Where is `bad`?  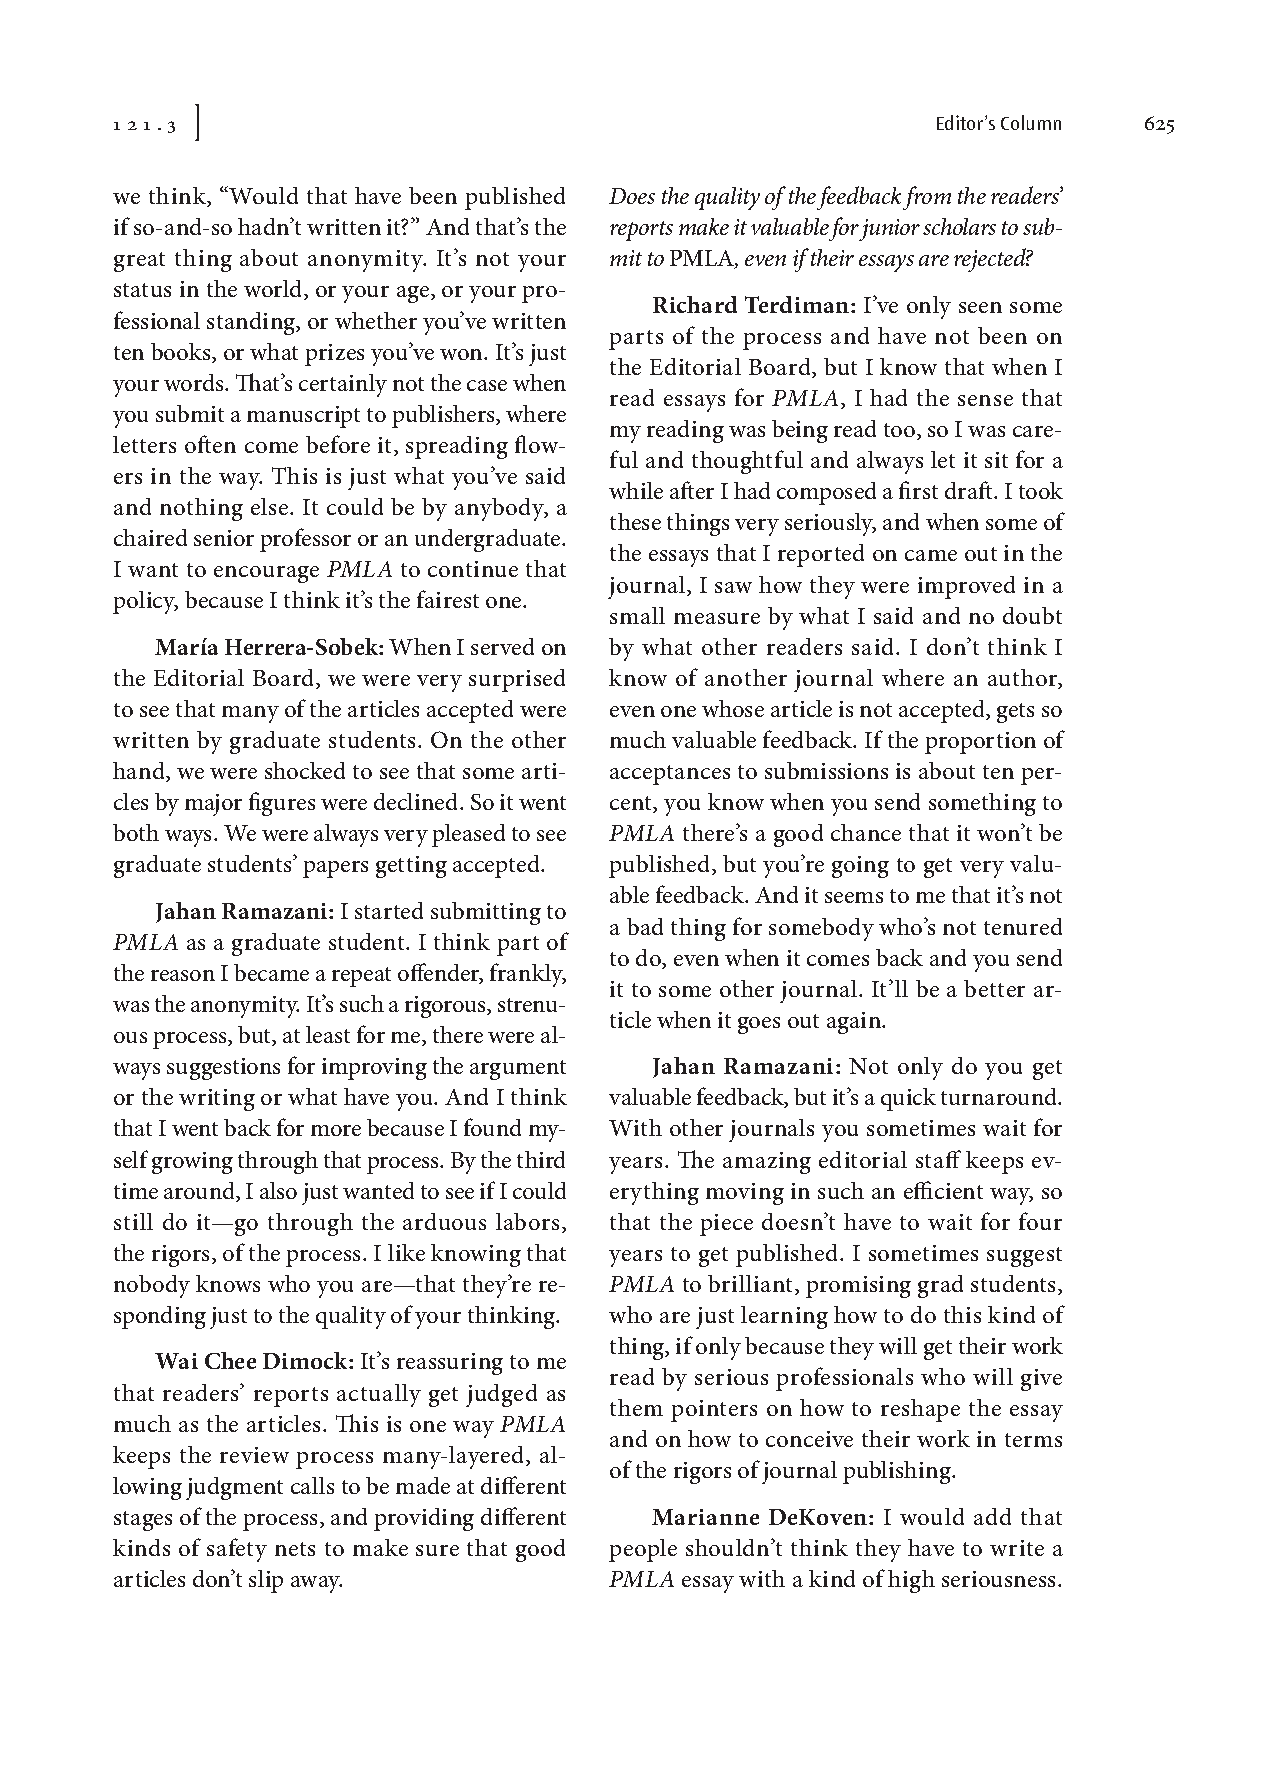 bad is located at coordinates (645, 926).
